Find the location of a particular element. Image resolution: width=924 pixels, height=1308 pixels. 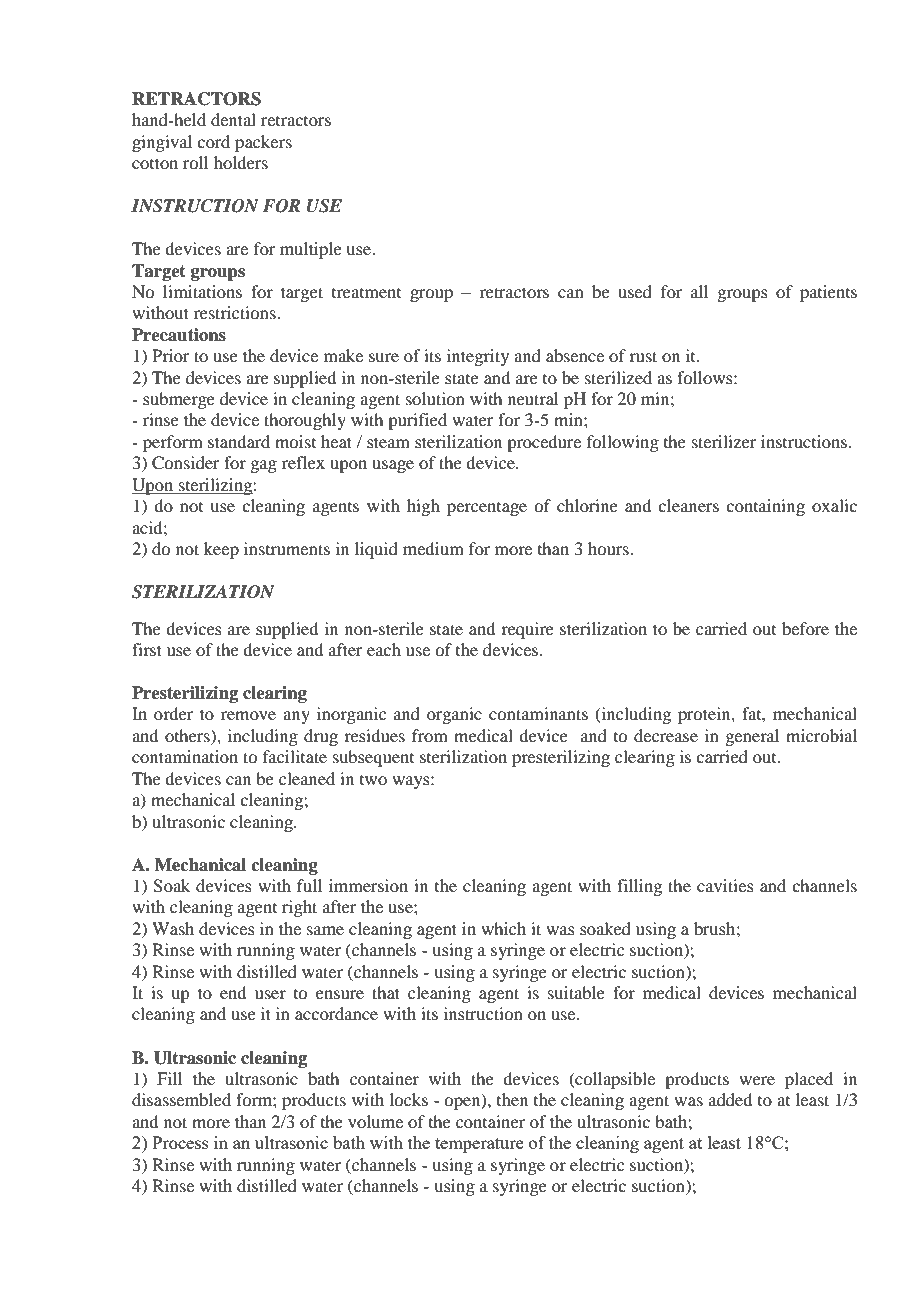

percentage is located at coordinates (487, 509).
